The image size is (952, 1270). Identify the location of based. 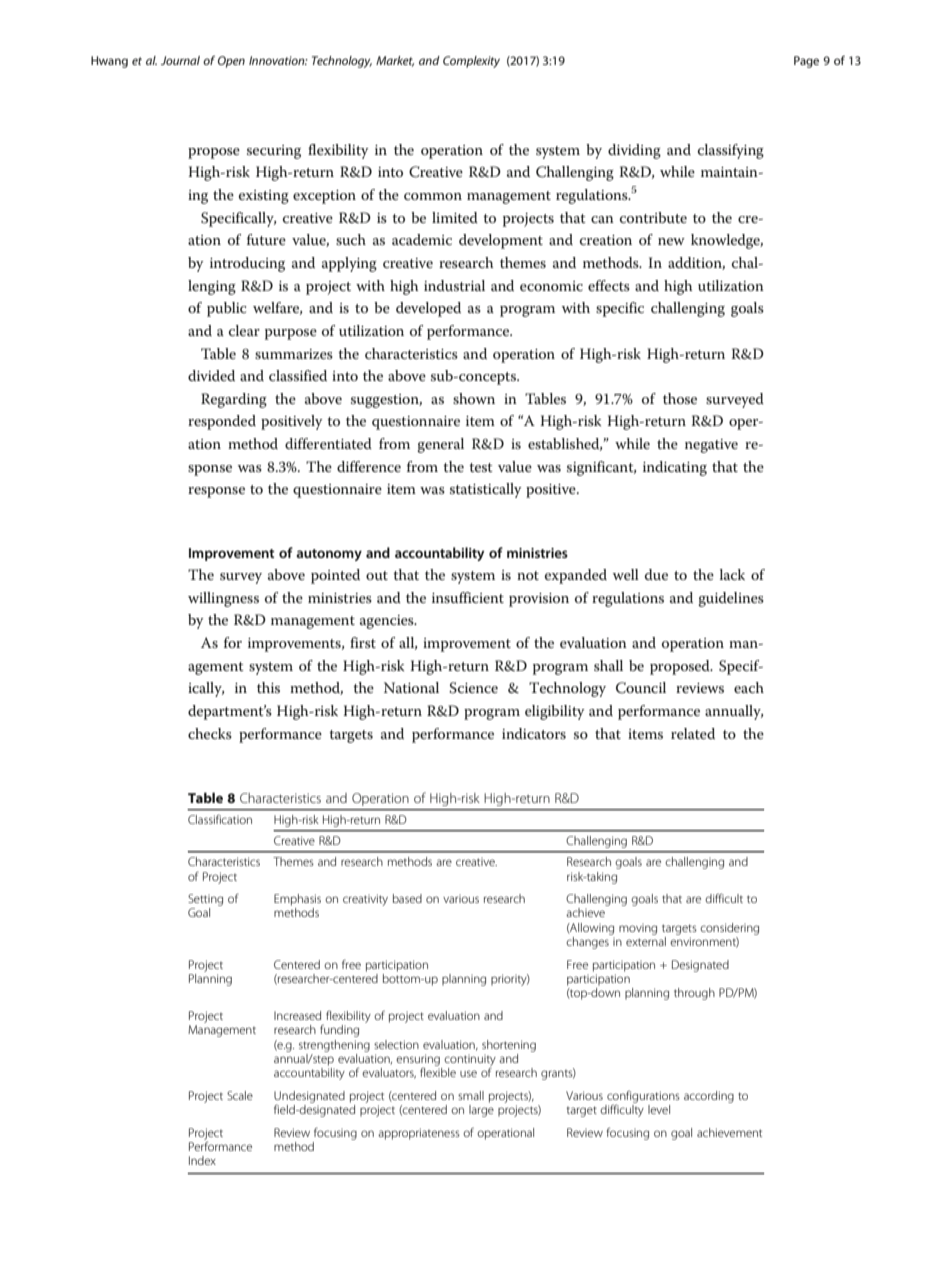
(407, 898).
